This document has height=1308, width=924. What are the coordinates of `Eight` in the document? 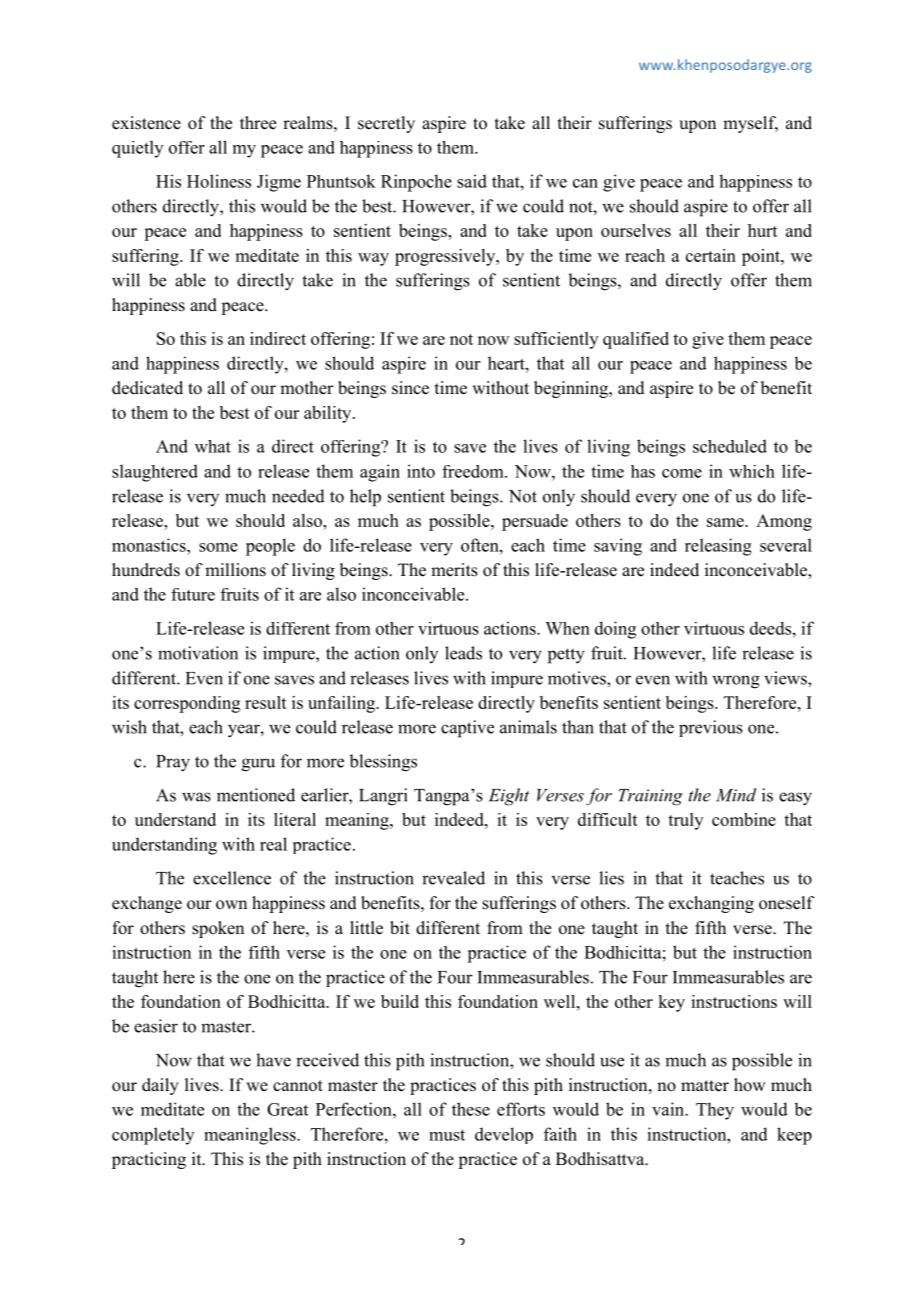 It's located at (509, 797).
